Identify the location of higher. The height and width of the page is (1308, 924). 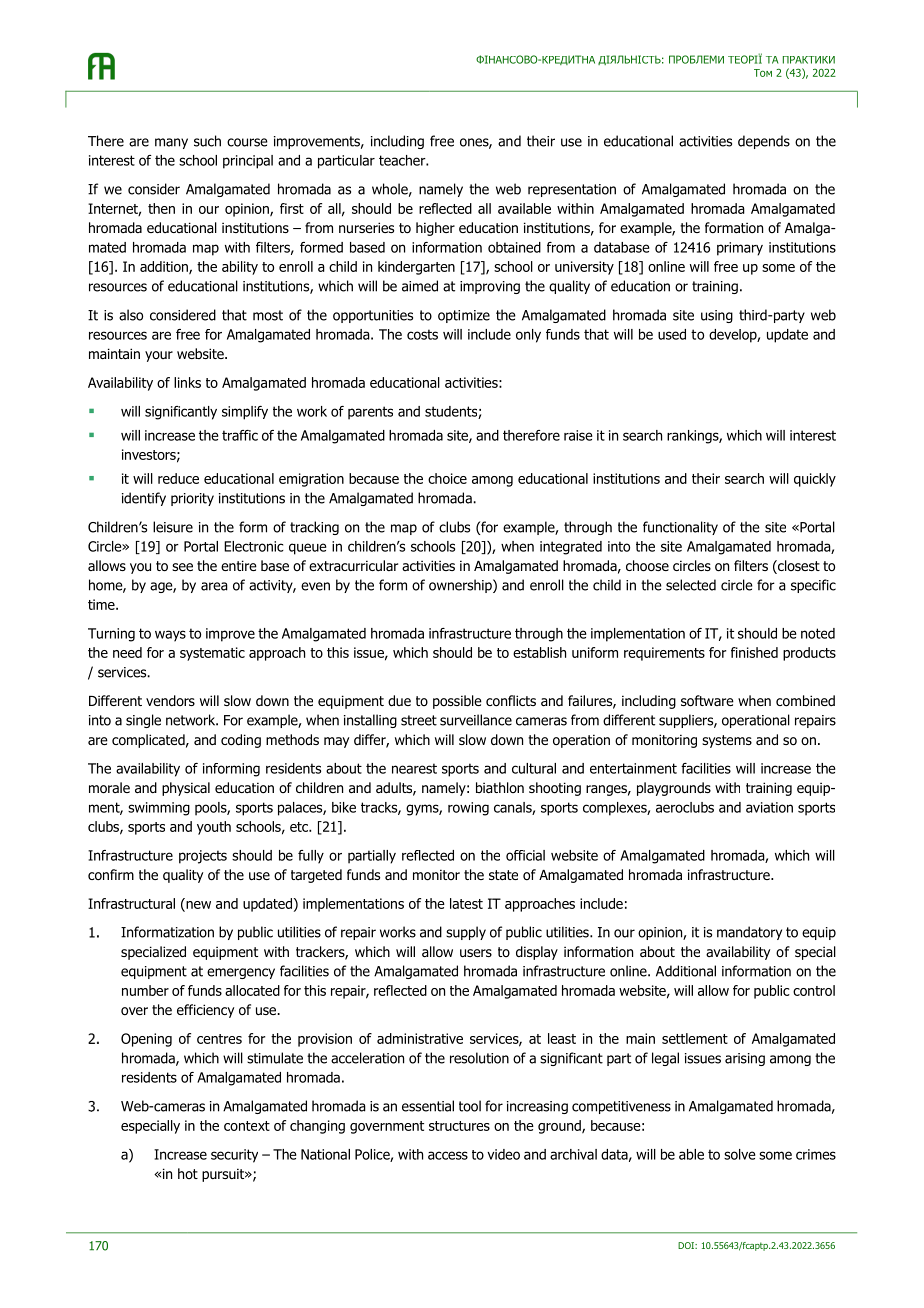
(435, 229).
